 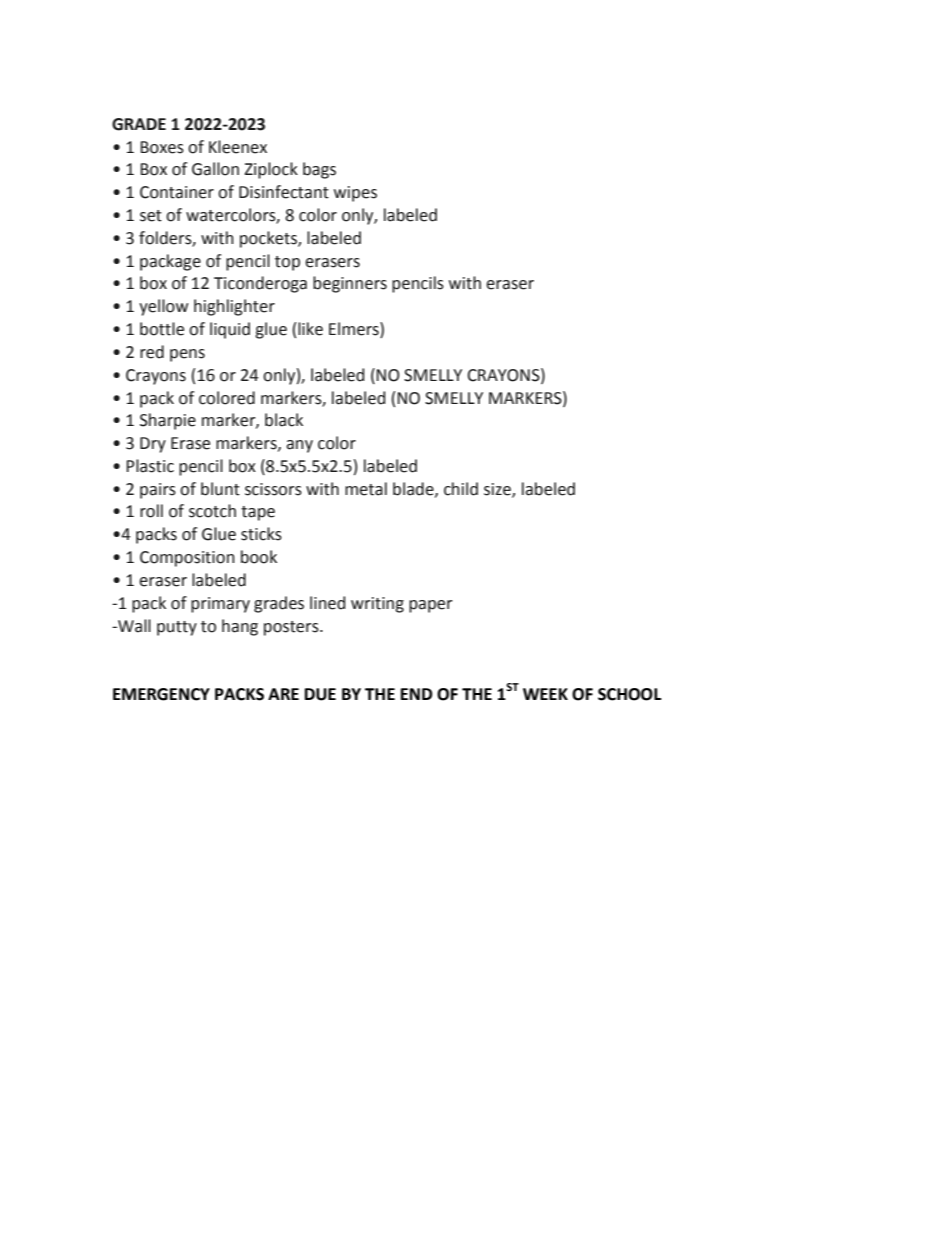 What do you see at coordinates (355, 194) in the page?
I see `wipes` at bounding box center [355, 194].
